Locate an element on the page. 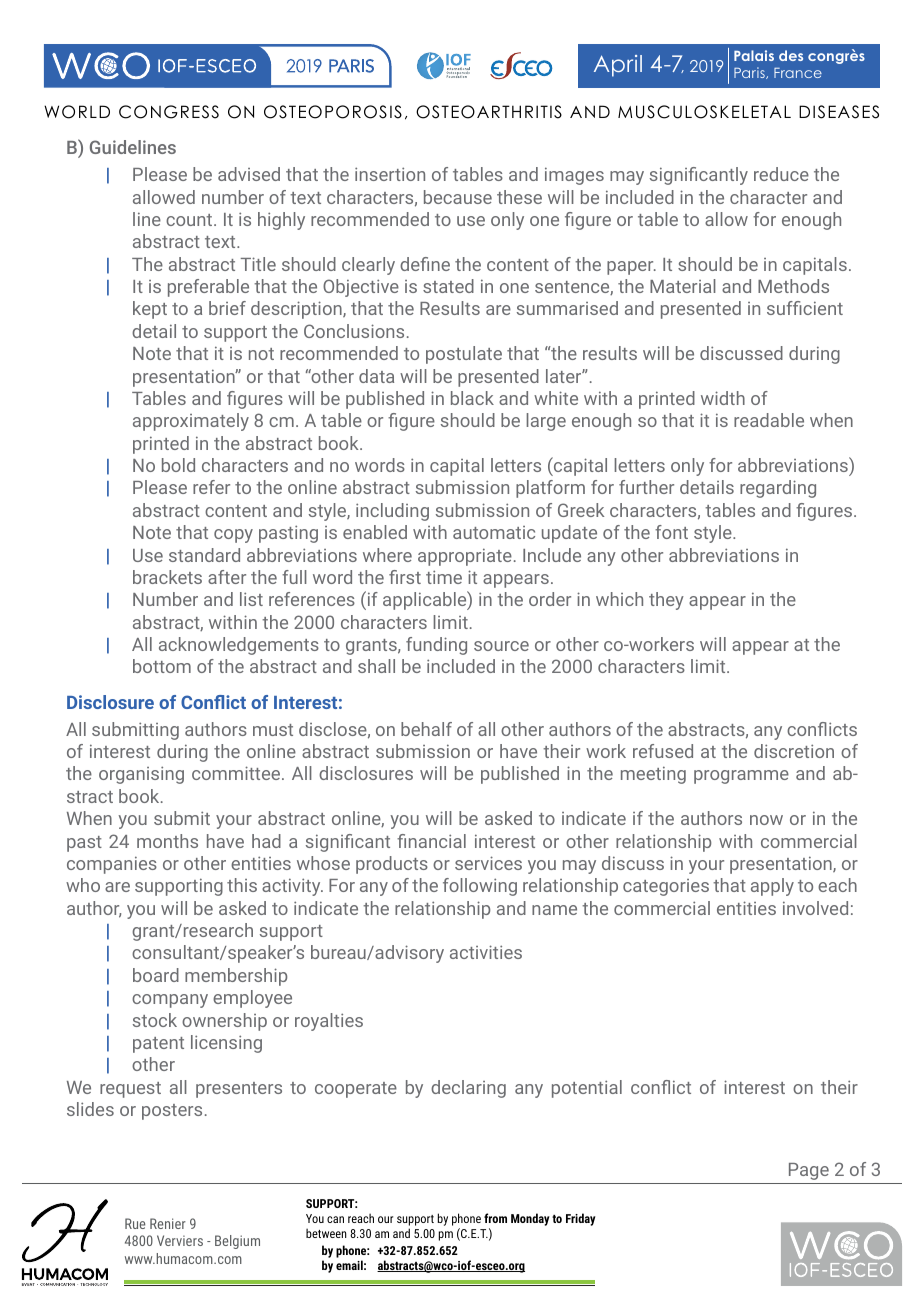 The width and height of the page is (924, 1308). OSTEOARTHRITIS is located at coordinates (489, 112).
